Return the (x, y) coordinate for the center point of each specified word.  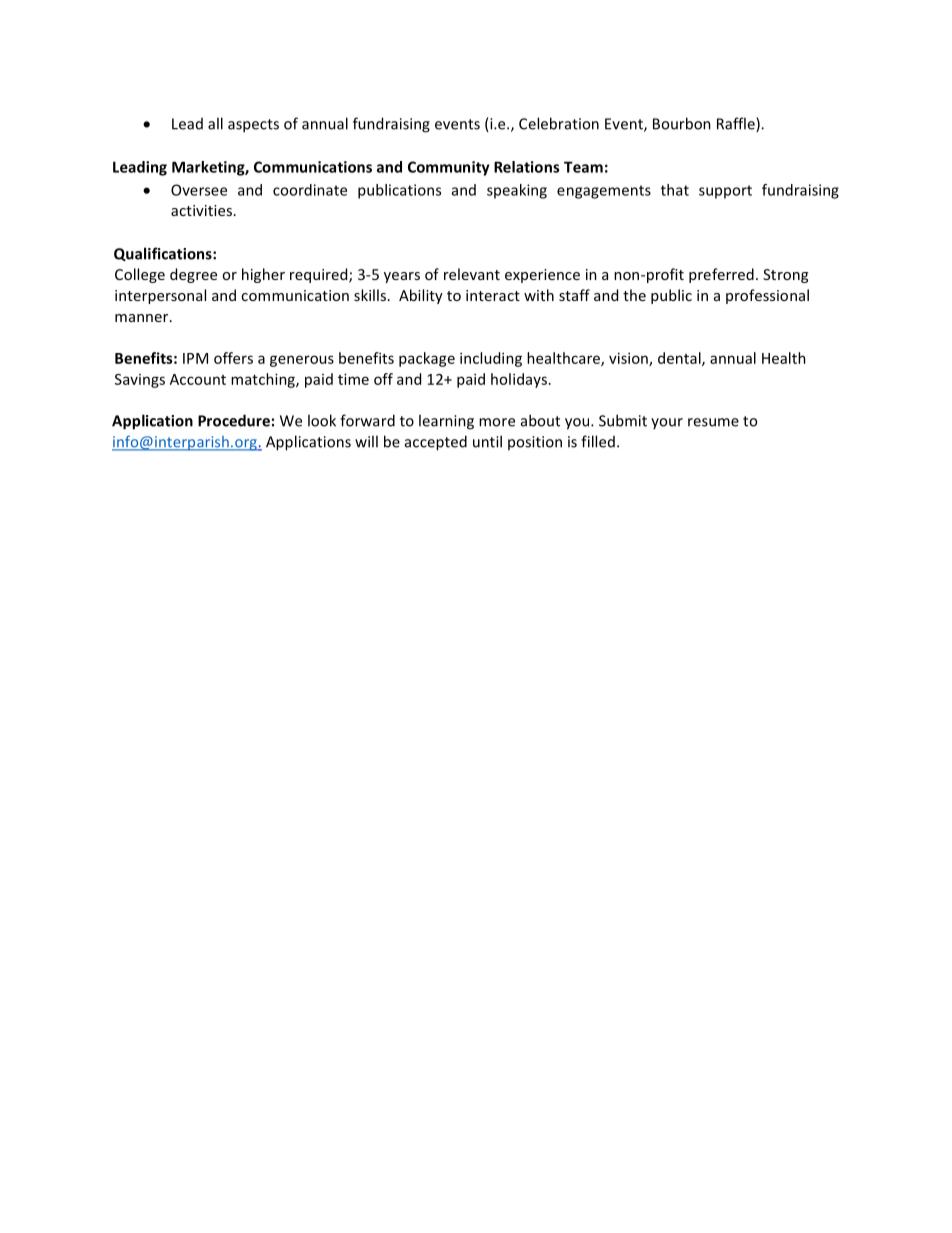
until (487, 441)
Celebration (559, 123)
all (215, 123)
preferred (721, 275)
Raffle (737, 124)
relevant (472, 274)
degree (193, 275)
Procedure (234, 420)
